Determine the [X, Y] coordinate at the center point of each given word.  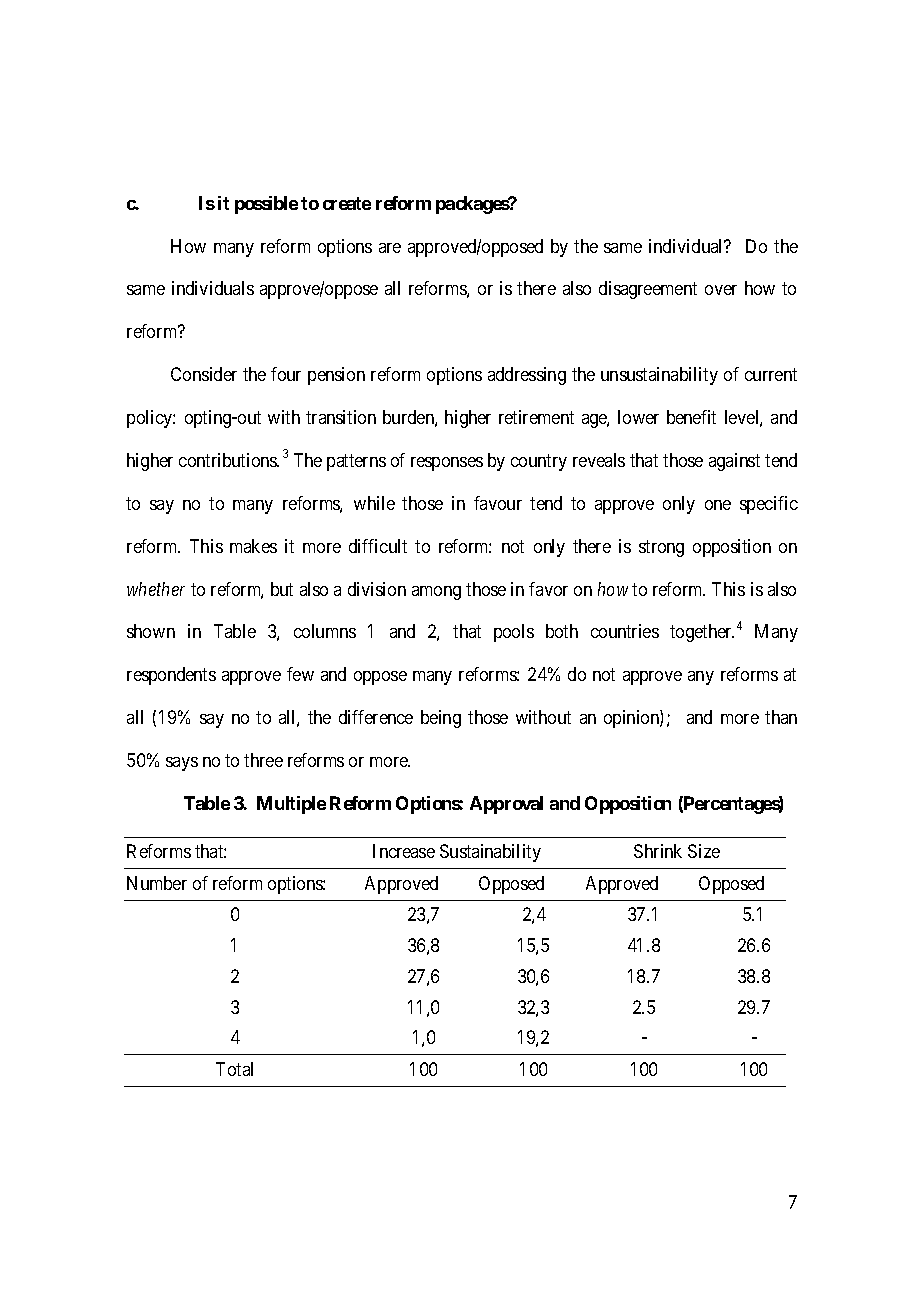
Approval [506, 805]
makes [253, 546]
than [781, 717]
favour [498, 503]
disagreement [648, 290]
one [718, 505]
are [390, 248]
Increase [404, 851]
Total [234, 1069]
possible [266, 205]
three [263, 760]
